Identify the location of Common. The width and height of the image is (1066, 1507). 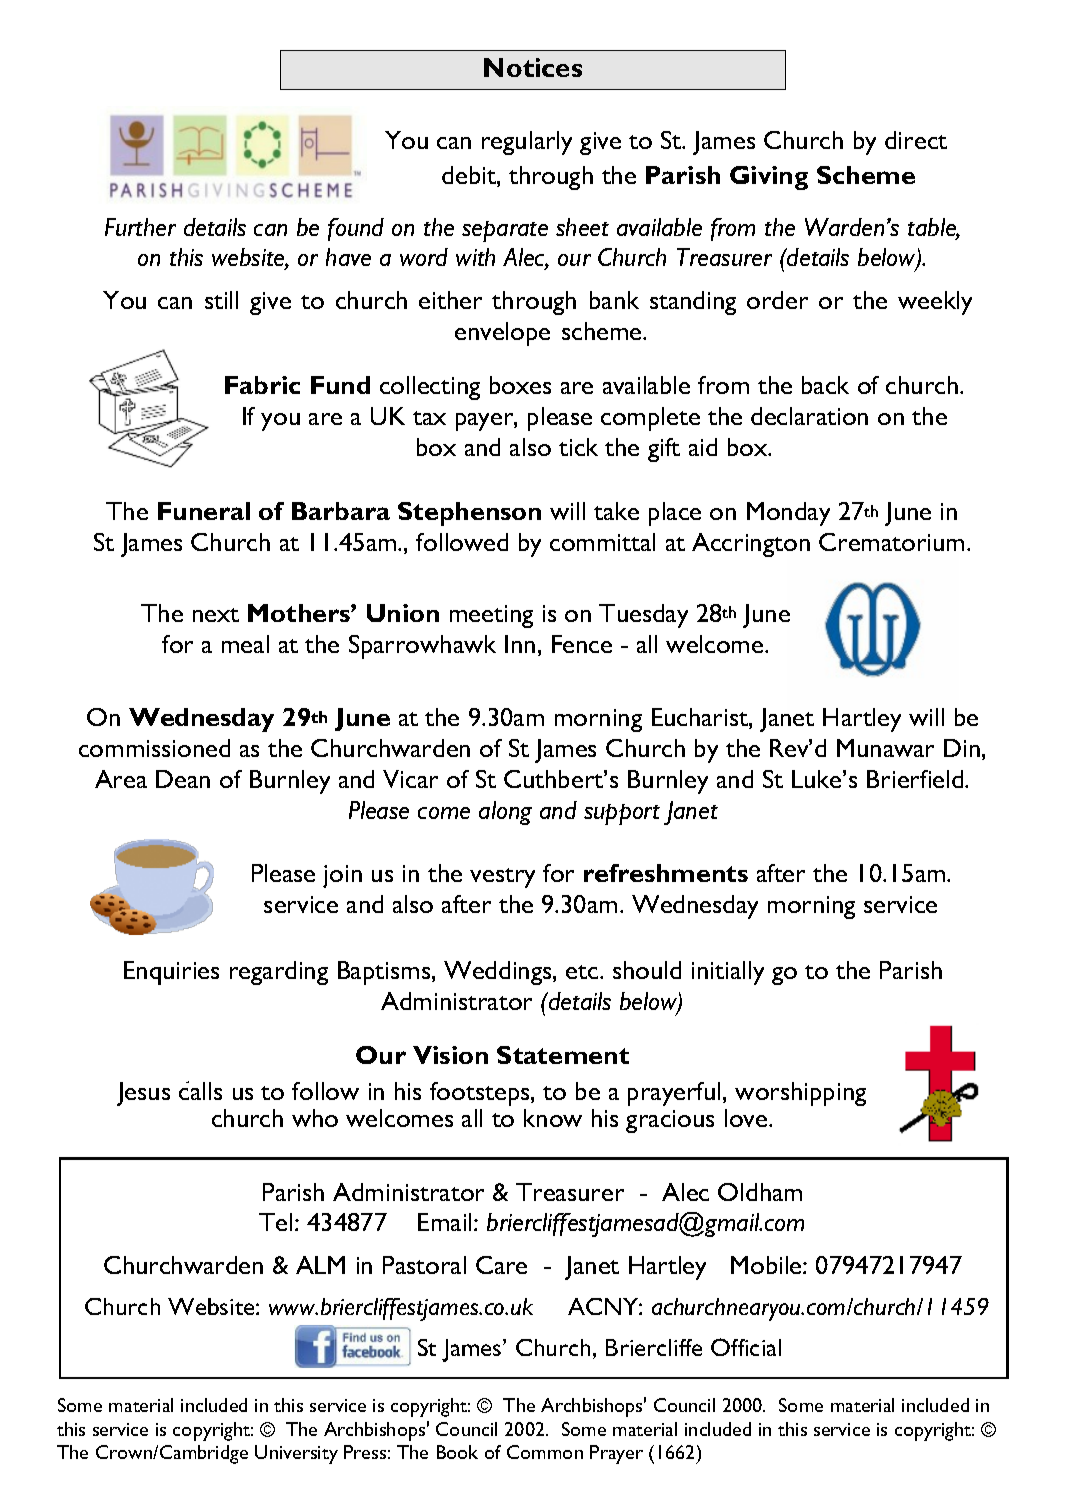
(545, 1452).
